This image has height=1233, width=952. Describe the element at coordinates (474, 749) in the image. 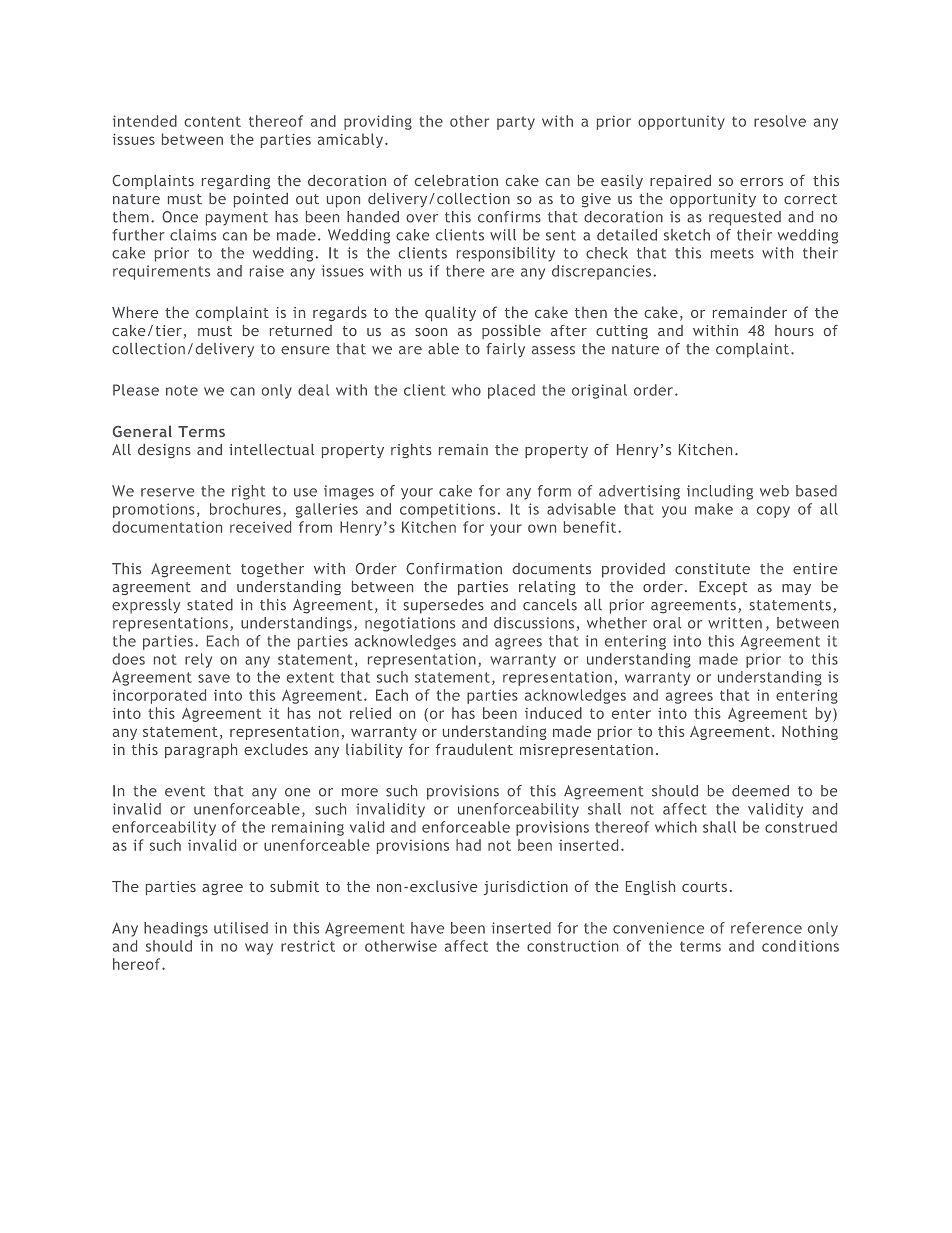

I see `fraudulent` at that location.
